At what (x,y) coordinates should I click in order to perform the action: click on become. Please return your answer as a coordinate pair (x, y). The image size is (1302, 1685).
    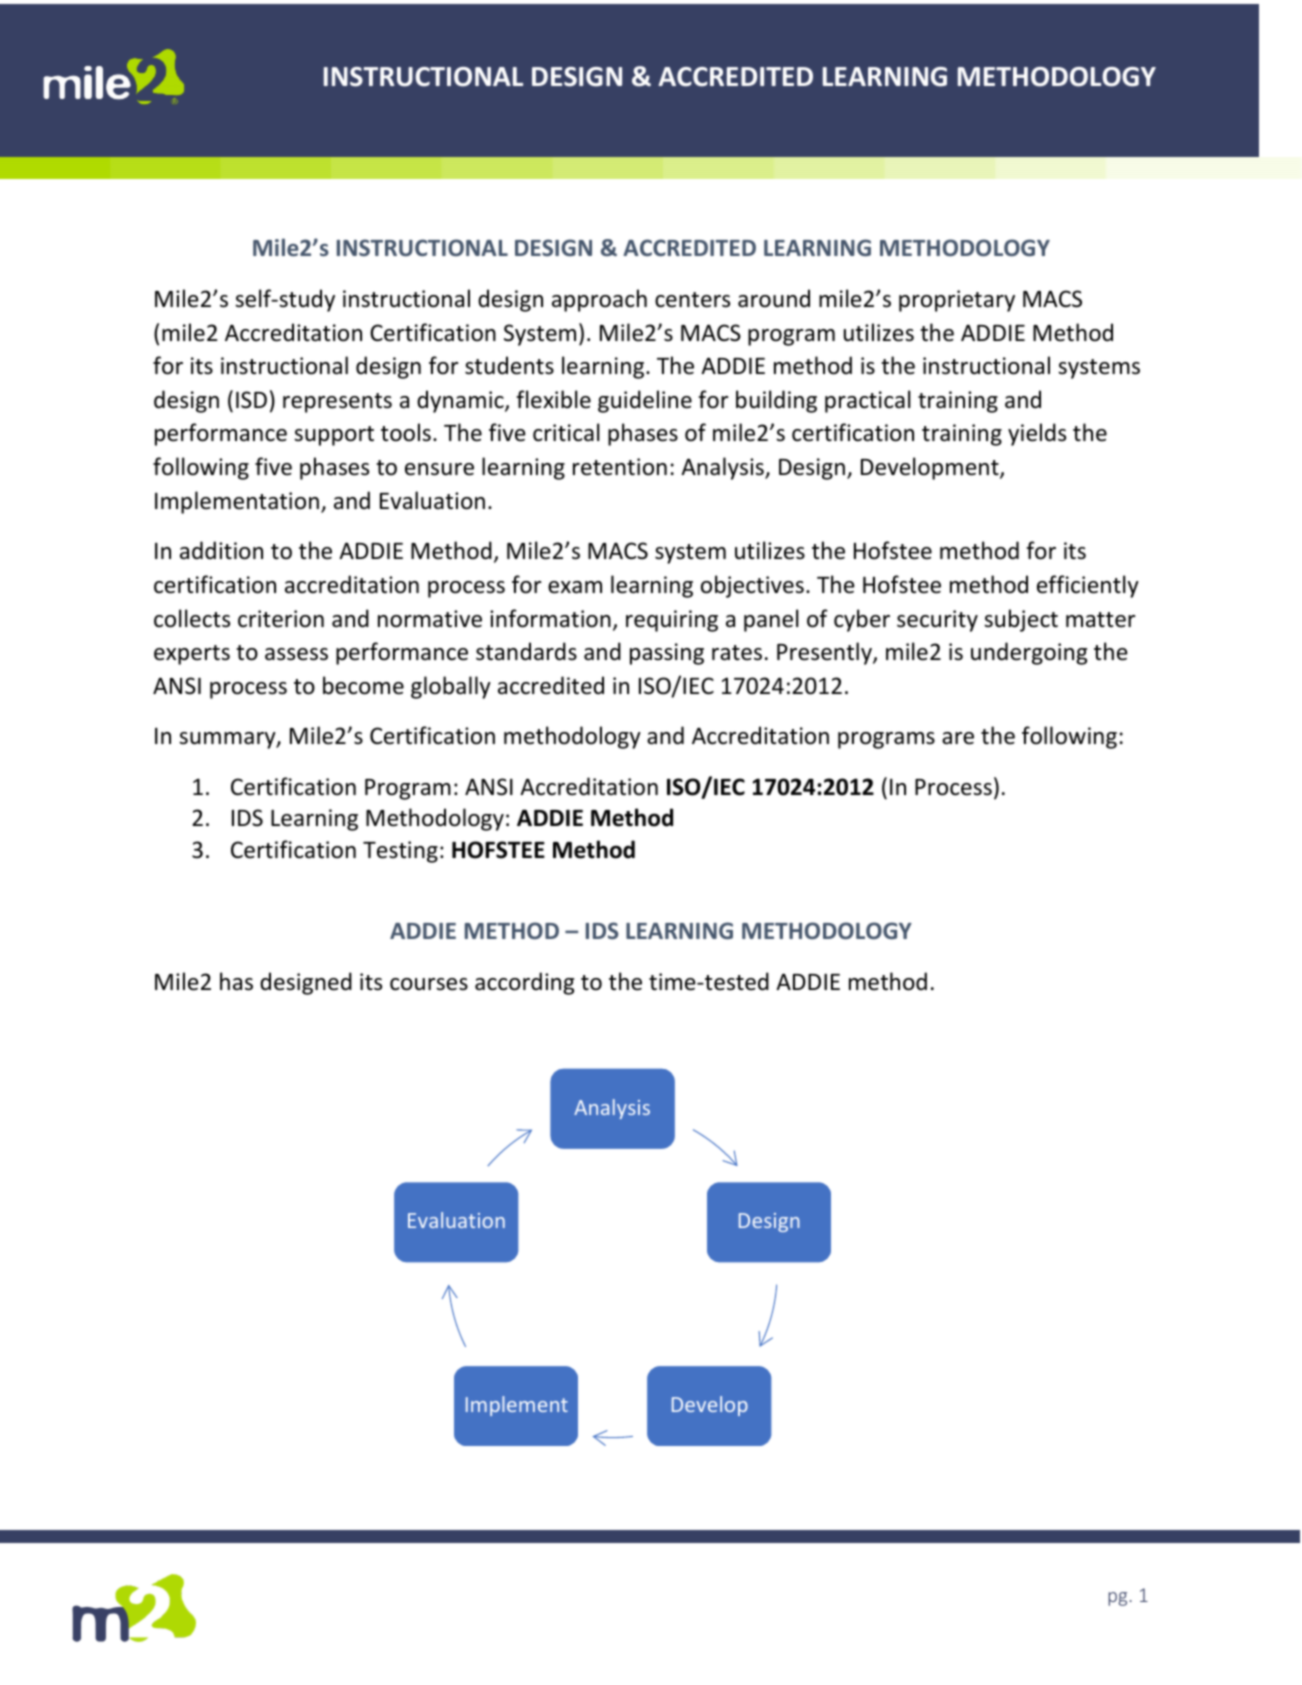
    Looking at the image, I should click on (363, 685).
